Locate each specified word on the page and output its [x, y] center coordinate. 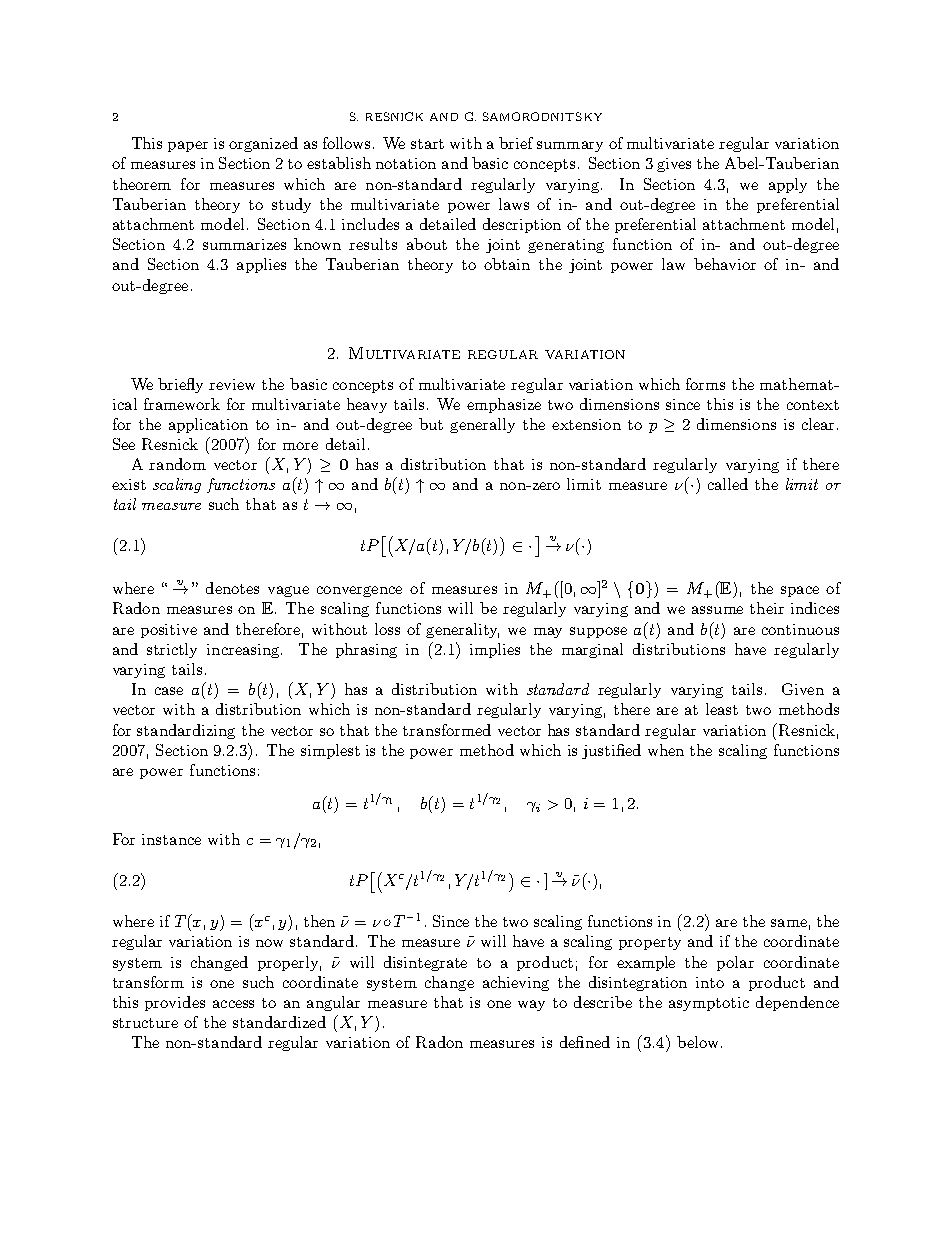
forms [705, 384]
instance [171, 839]
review [232, 384]
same [789, 923]
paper [188, 146]
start [427, 144]
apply [788, 185]
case [169, 691]
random [177, 464]
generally [482, 425]
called [728, 484]
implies [495, 650]
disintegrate [425, 963]
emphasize [504, 405]
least [722, 709]
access [233, 1004]
